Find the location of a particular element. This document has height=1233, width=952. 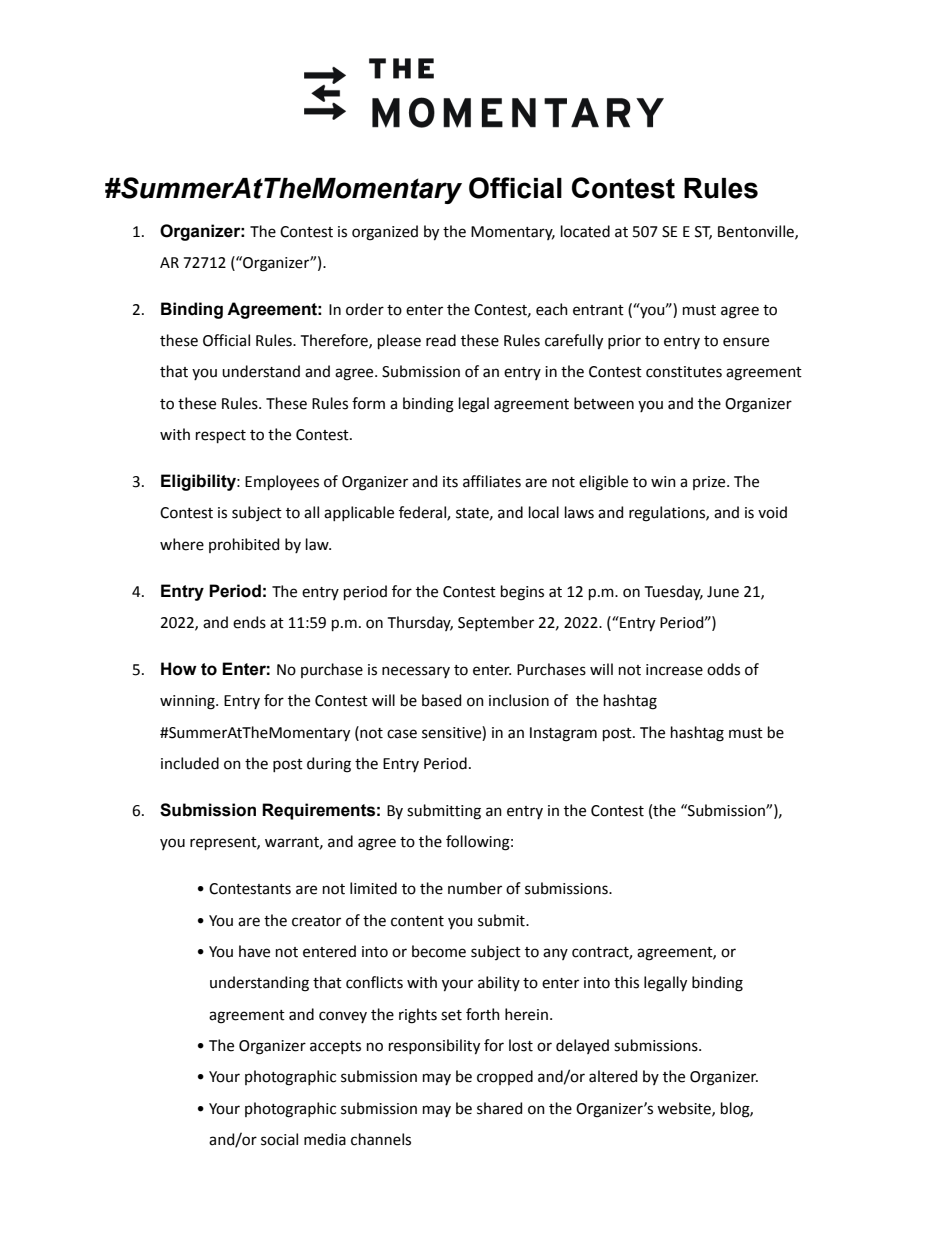

included is located at coordinates (190, 763).
